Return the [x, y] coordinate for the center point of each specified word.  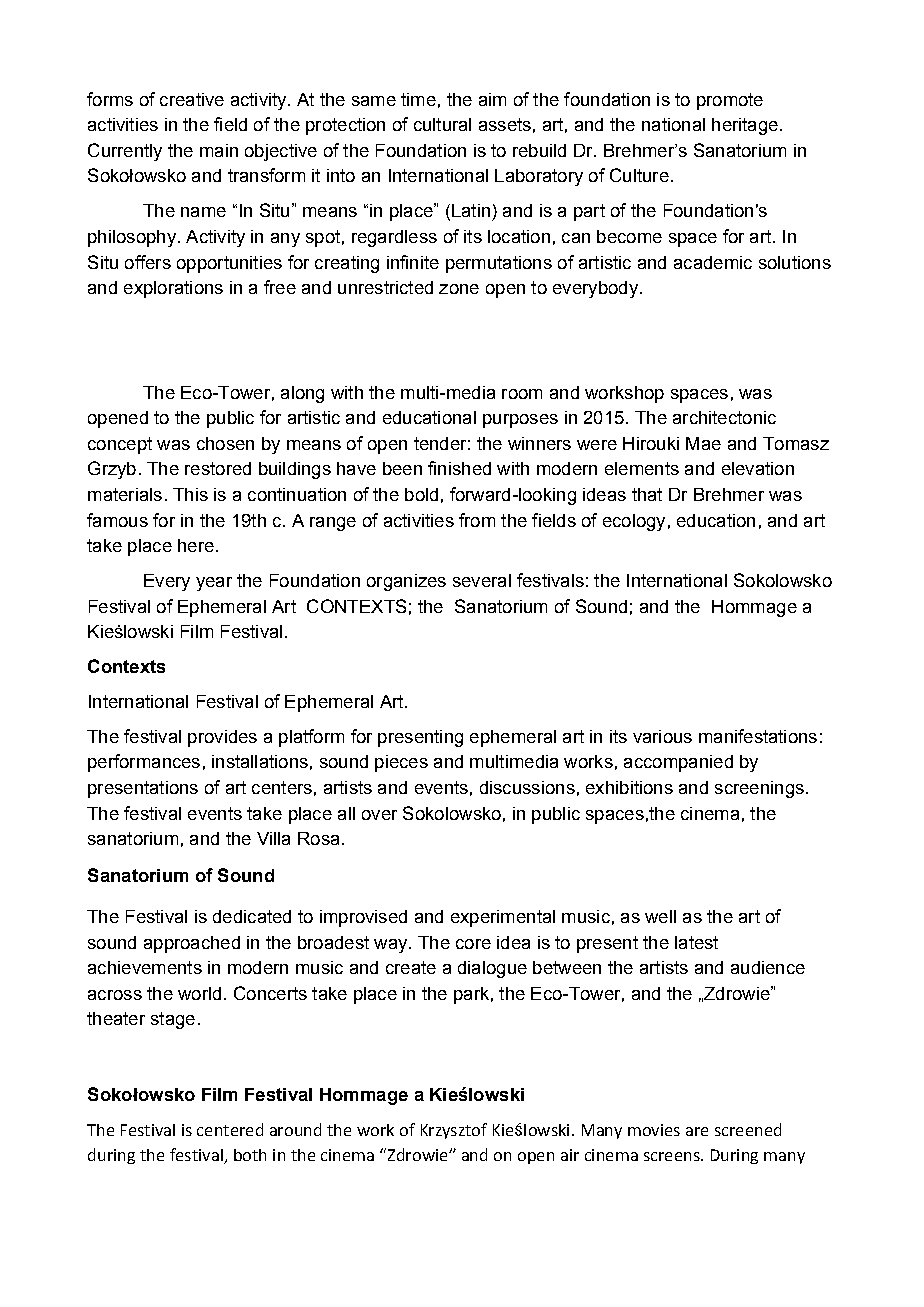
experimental [503, 918]
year [214, 584]
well [660, 916]
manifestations [758, 736]
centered [230, 1129]
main [219, 150]
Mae [703, 443]
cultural [442, 124]
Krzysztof [454, 1131]
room [522, 394]
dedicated [252, 916]
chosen [225, 443]
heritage [745, 126]
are [697, 1131]
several [482, 580]
